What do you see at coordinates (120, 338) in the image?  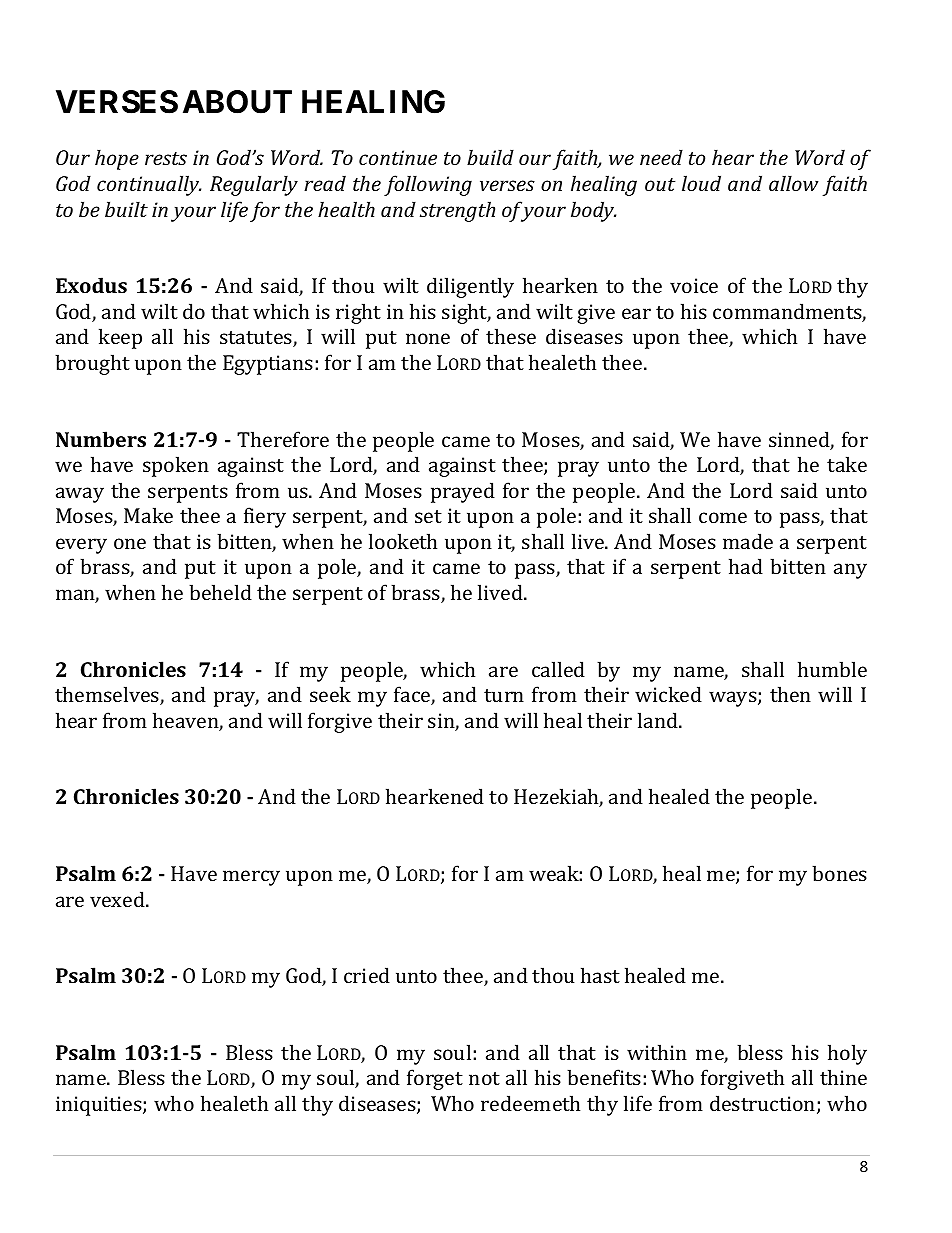 I see `keep` at bounding box center [120, 338].
